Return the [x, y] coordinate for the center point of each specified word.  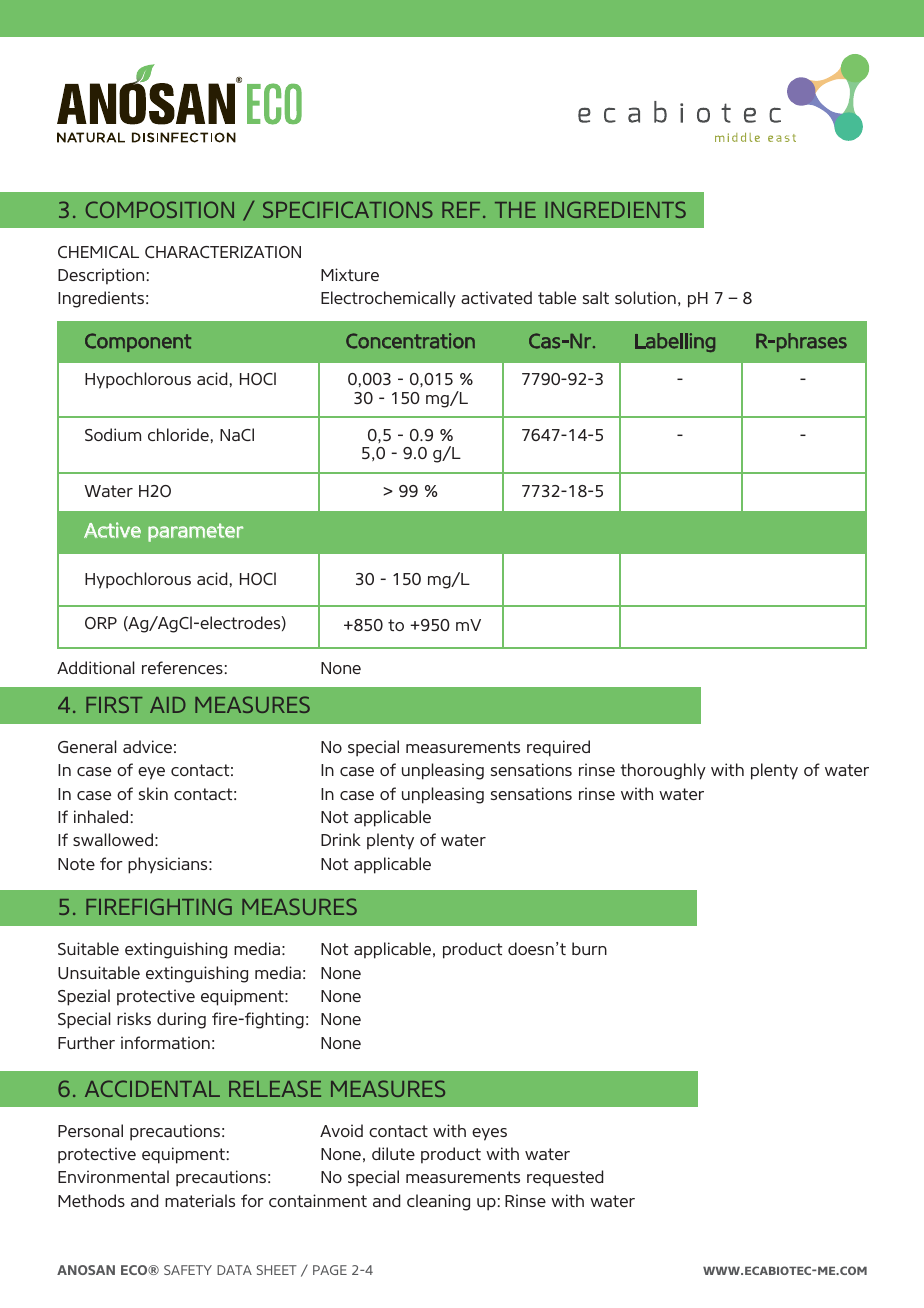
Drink [341, 839]
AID [168, 705]
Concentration [410, 341]
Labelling [675, 342]
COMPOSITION [160, 209]
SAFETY [188, 1270]
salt [596, 297]
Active [112, 530]
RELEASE [275, 1088]
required [558, 748]
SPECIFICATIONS [348, 209]
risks [134, 1018]
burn [589, 948]
